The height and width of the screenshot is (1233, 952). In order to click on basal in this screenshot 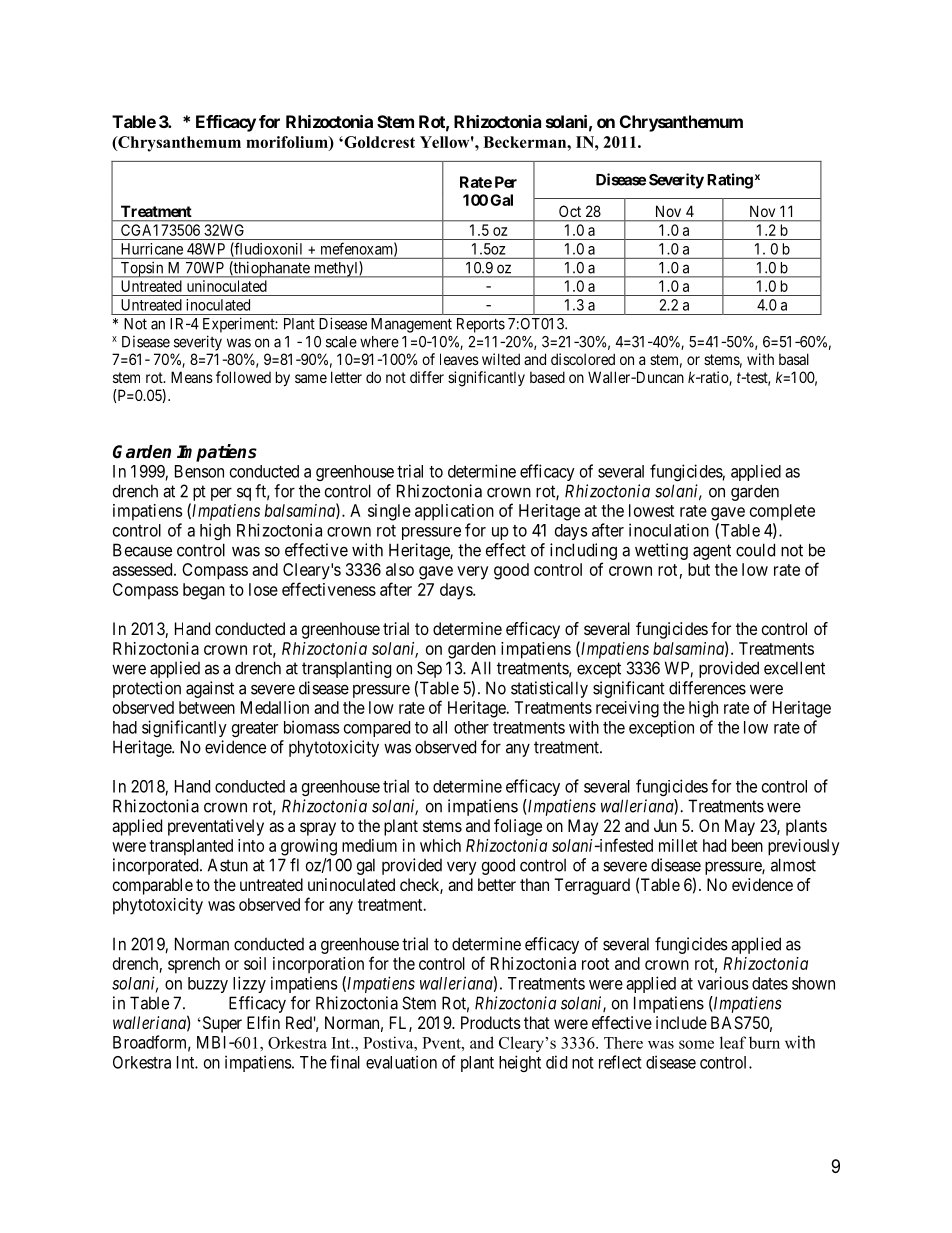, I will do `click(794, 359)`.
